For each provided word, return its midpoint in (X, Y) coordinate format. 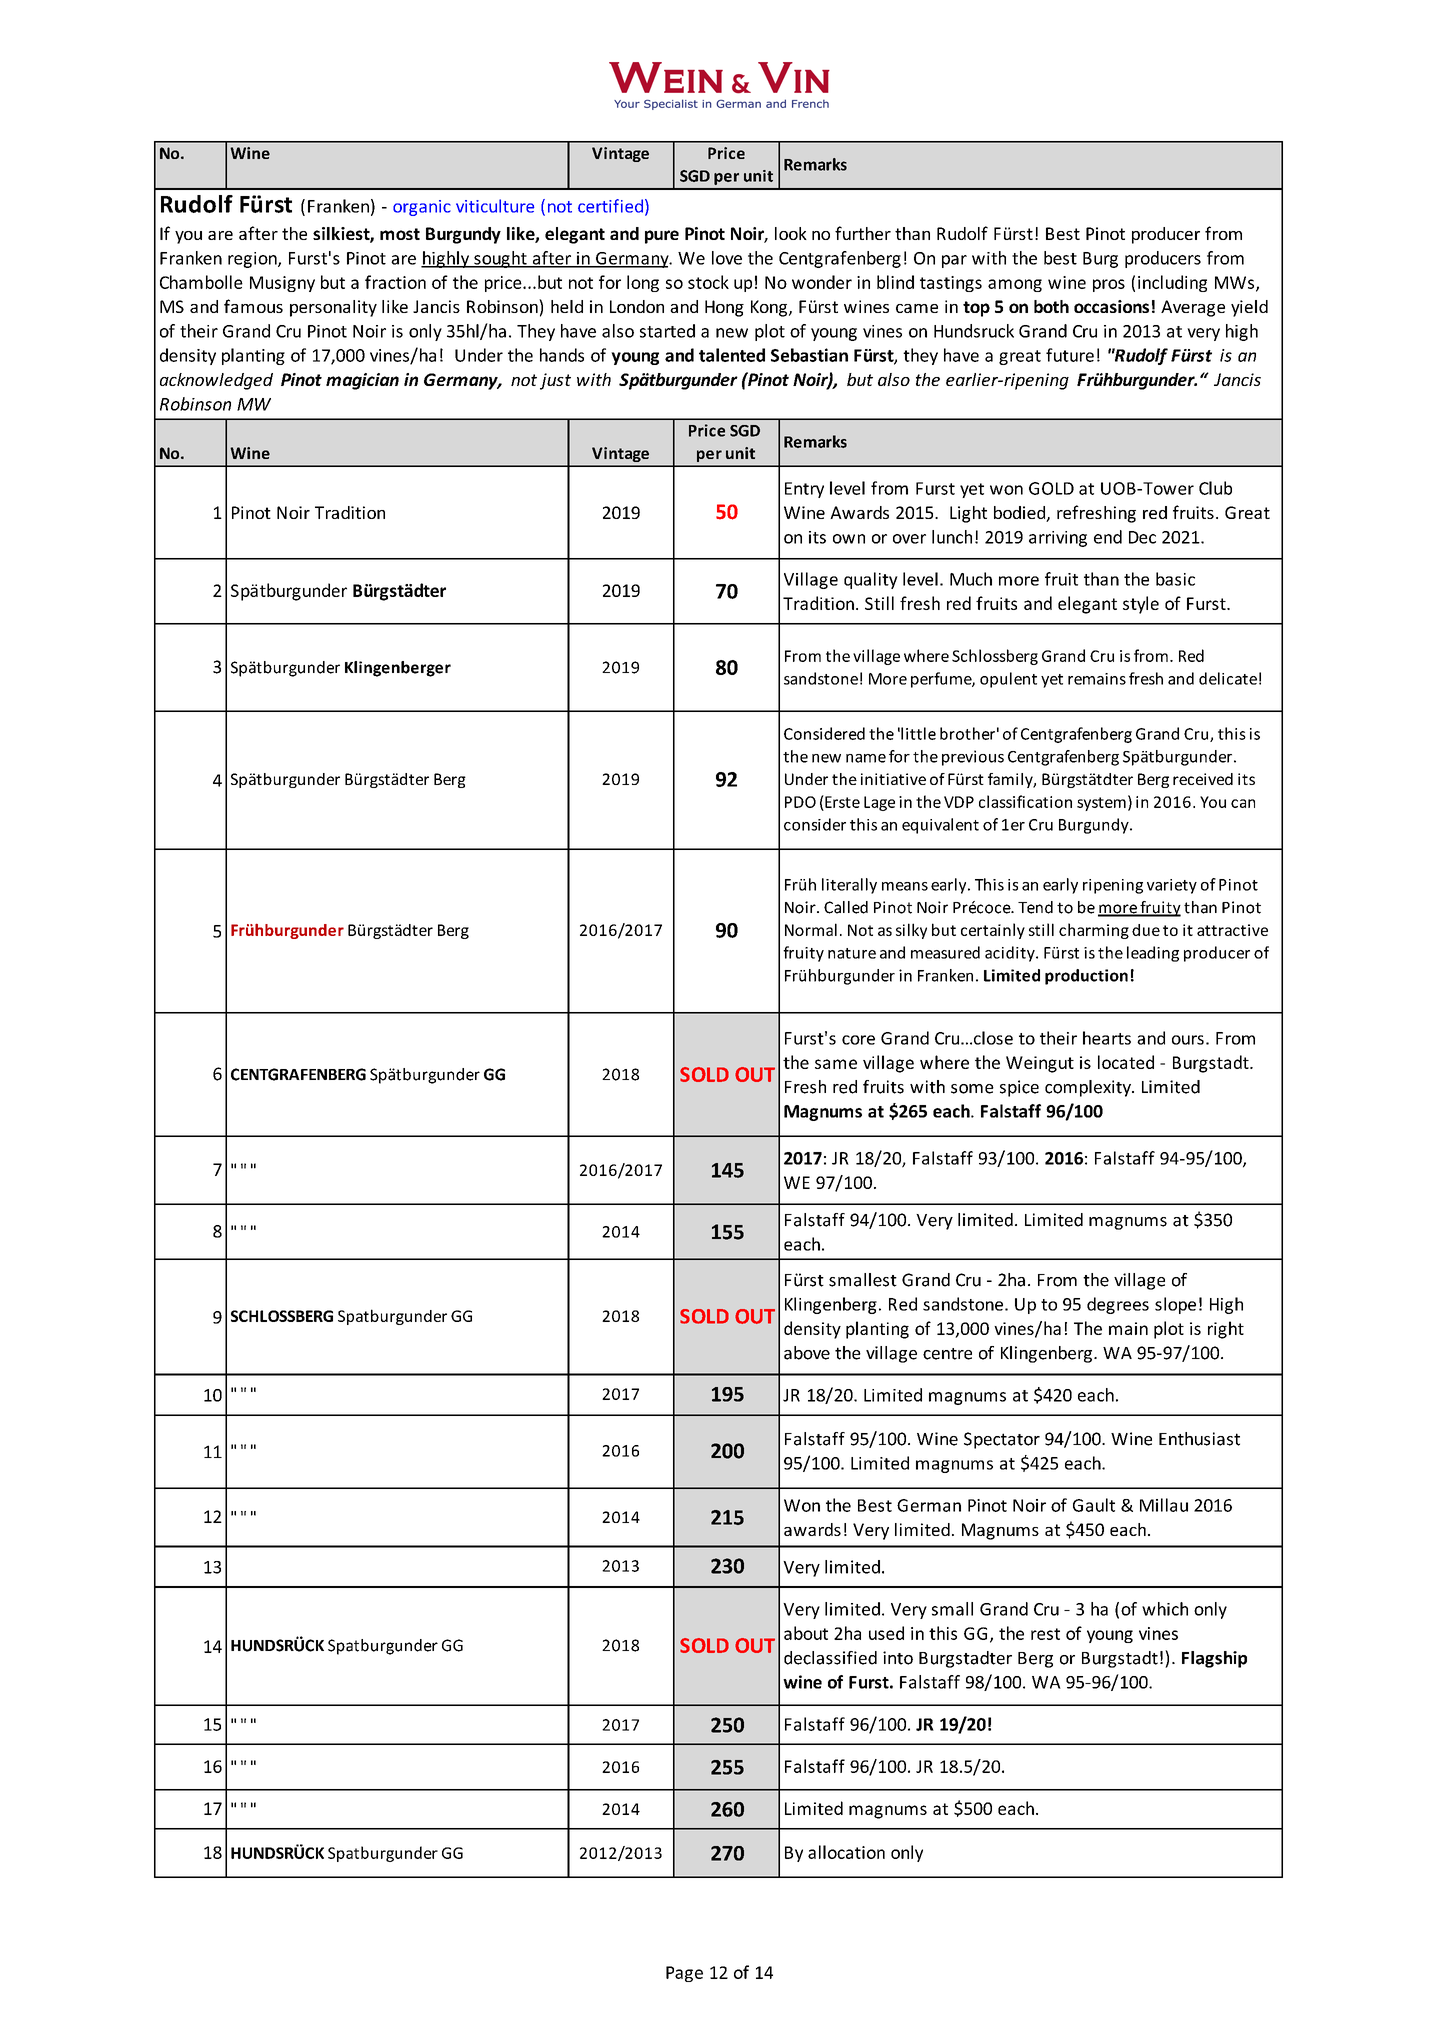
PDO (800, 802)
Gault (1094, 1505)
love (727, 258)
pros (1109, 285)
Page (684, 1974)
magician (362, 381)
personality (333, 308)
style (1141, 605)
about (806, 1633)
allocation (846, 1852)
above (807, 1353)
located (1126, 1062)
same (836, 1064)
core (858, 1040)
